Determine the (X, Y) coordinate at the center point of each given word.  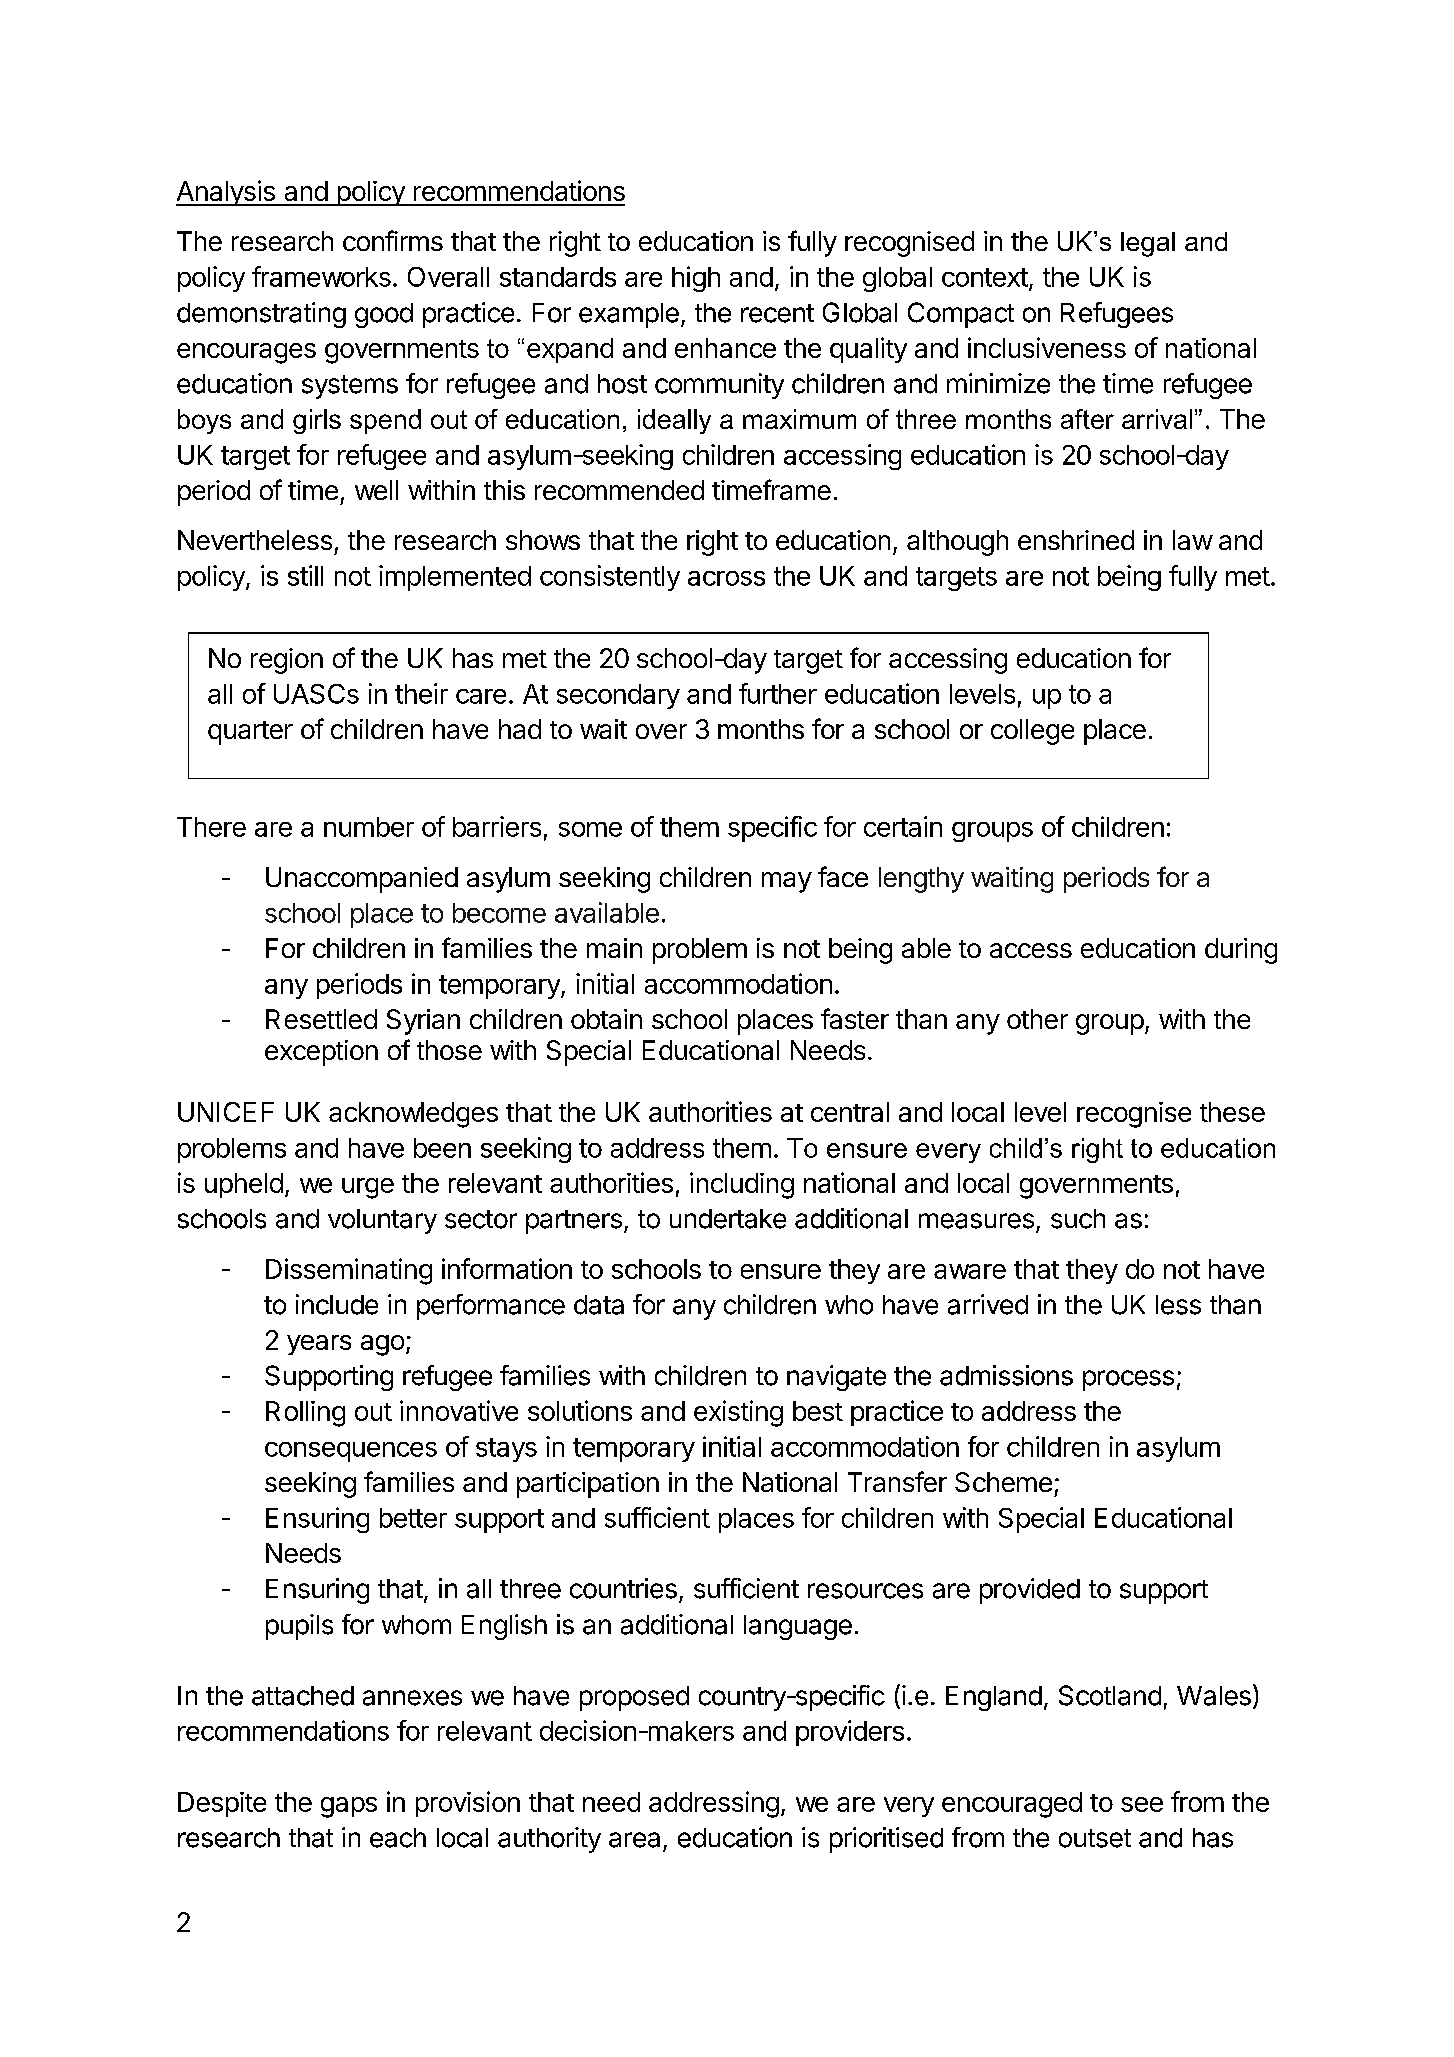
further (778, 693)
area (634, 1840)
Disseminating (349, 1271)
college (1032, 732)
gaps (349, 1807)
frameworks (321, 276)
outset (1095, 1838)
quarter (250, 733)
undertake (728, 1219)
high (696, 279)
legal (1148, 244)
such (1078, 1219)
